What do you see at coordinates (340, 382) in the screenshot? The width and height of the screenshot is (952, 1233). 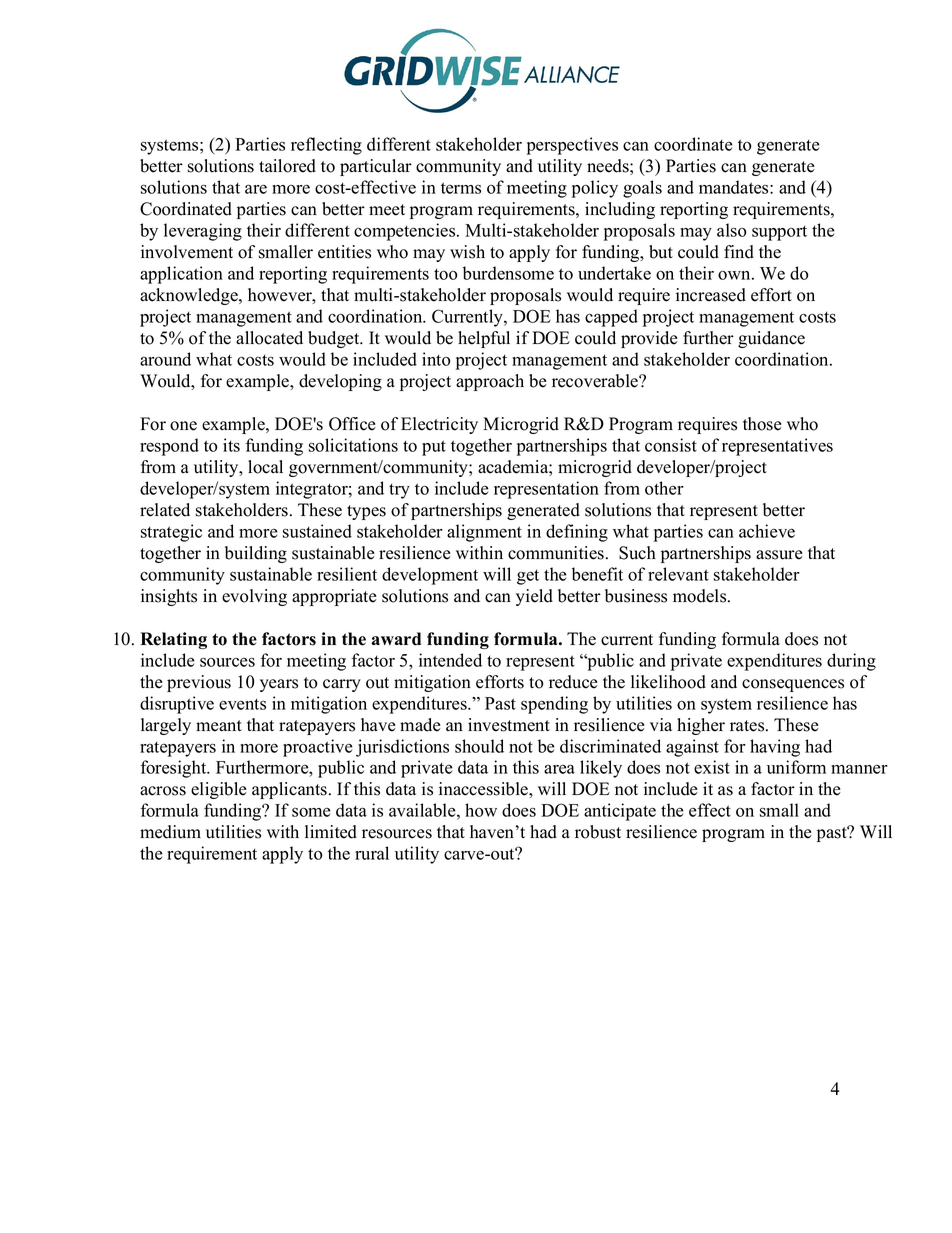 I see `developing` at bounding box center [340, 382].
